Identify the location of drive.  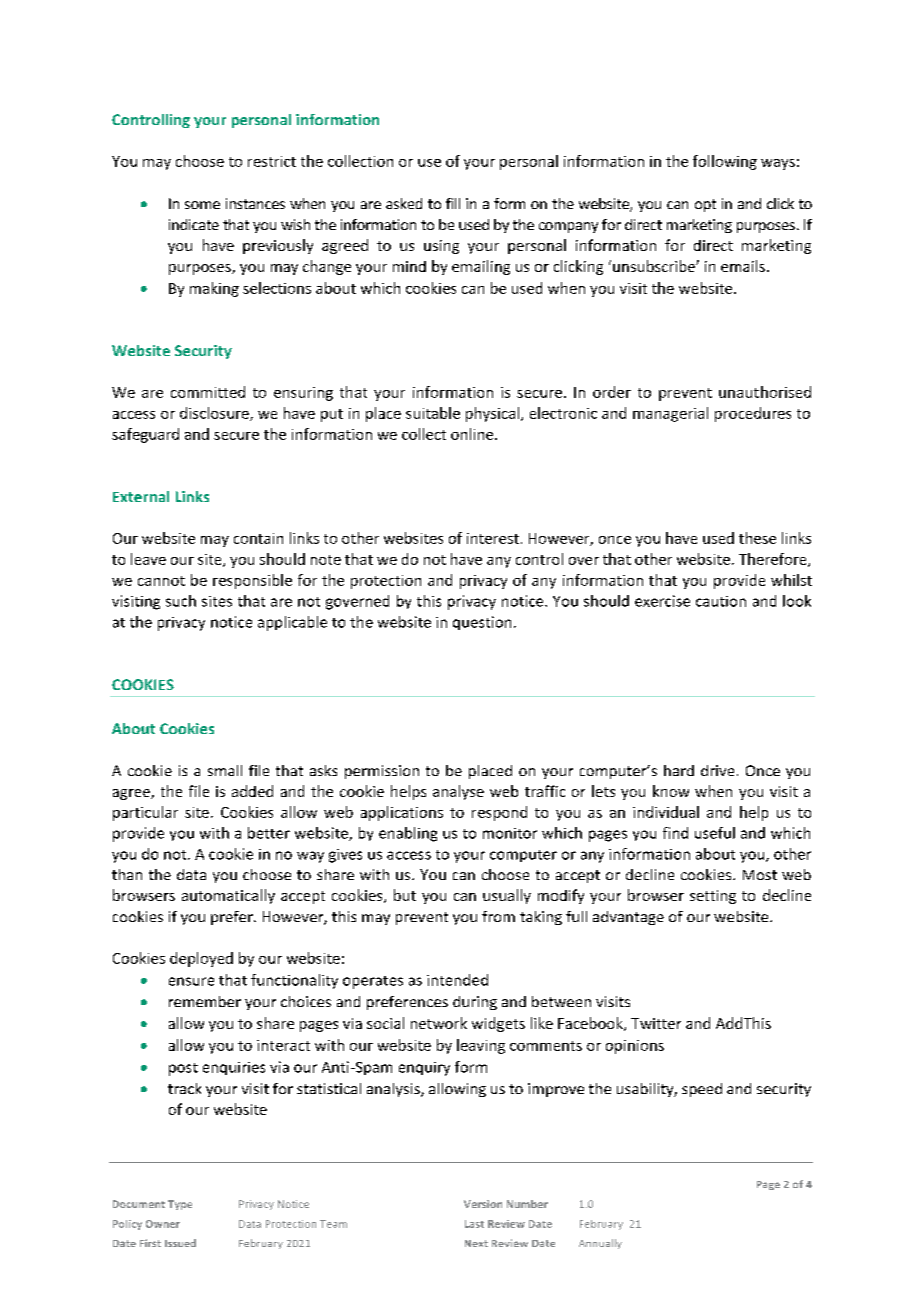
(717, 770).
